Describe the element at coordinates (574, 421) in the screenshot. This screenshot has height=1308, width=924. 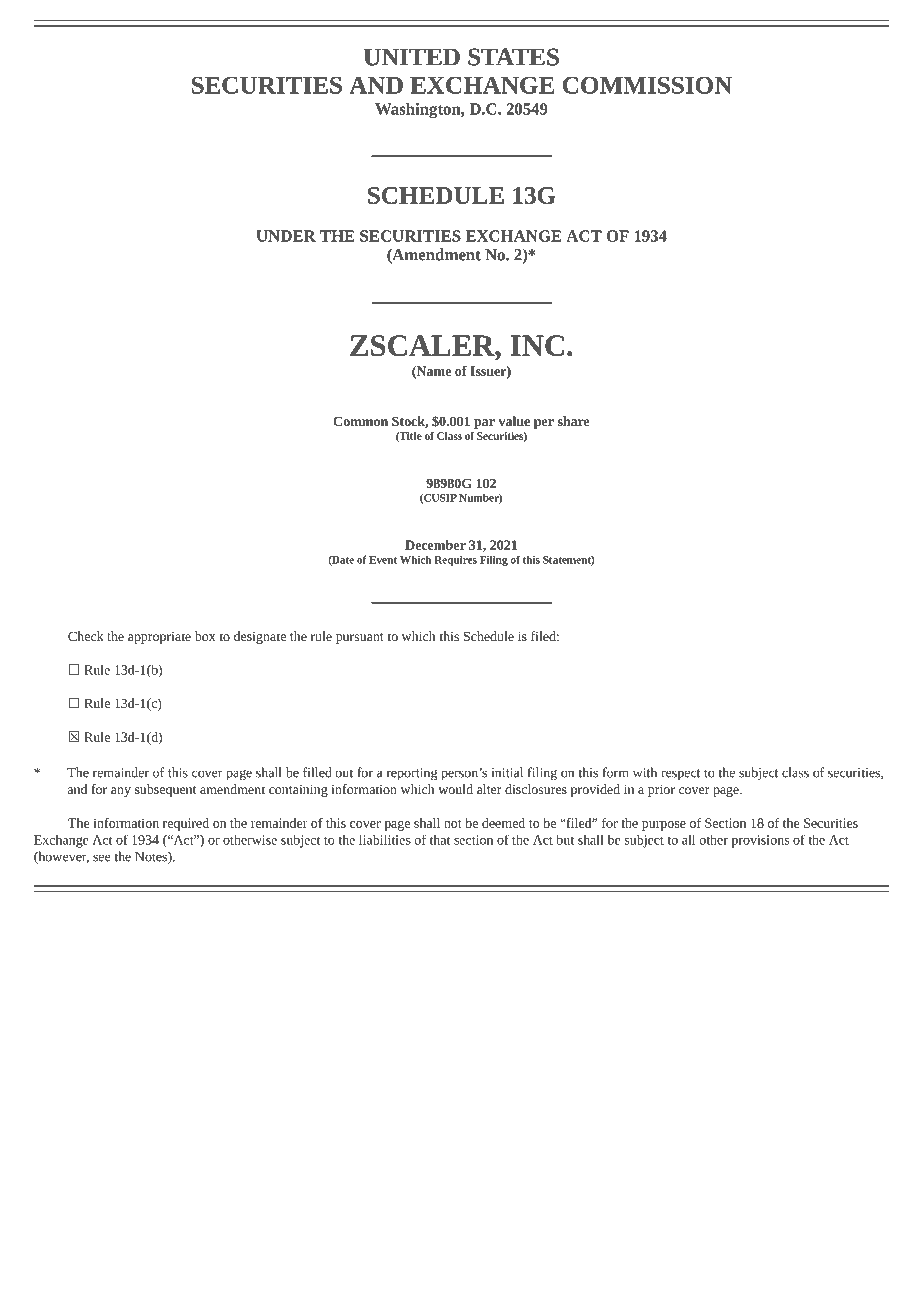
I see `share` at that location.
